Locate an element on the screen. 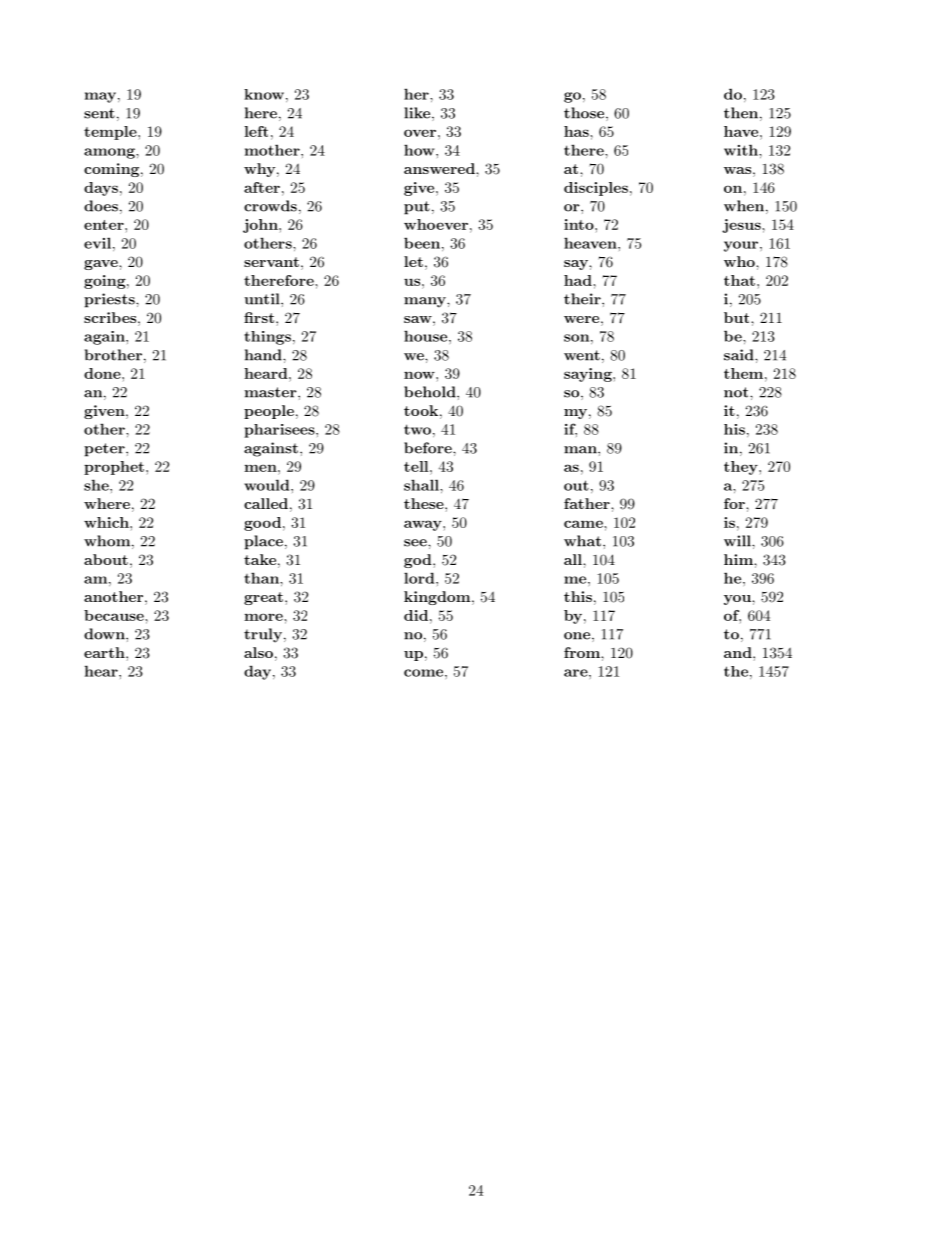 This screenshot has width=952, height=1233. jesus is located at coordinates (742, 226).
